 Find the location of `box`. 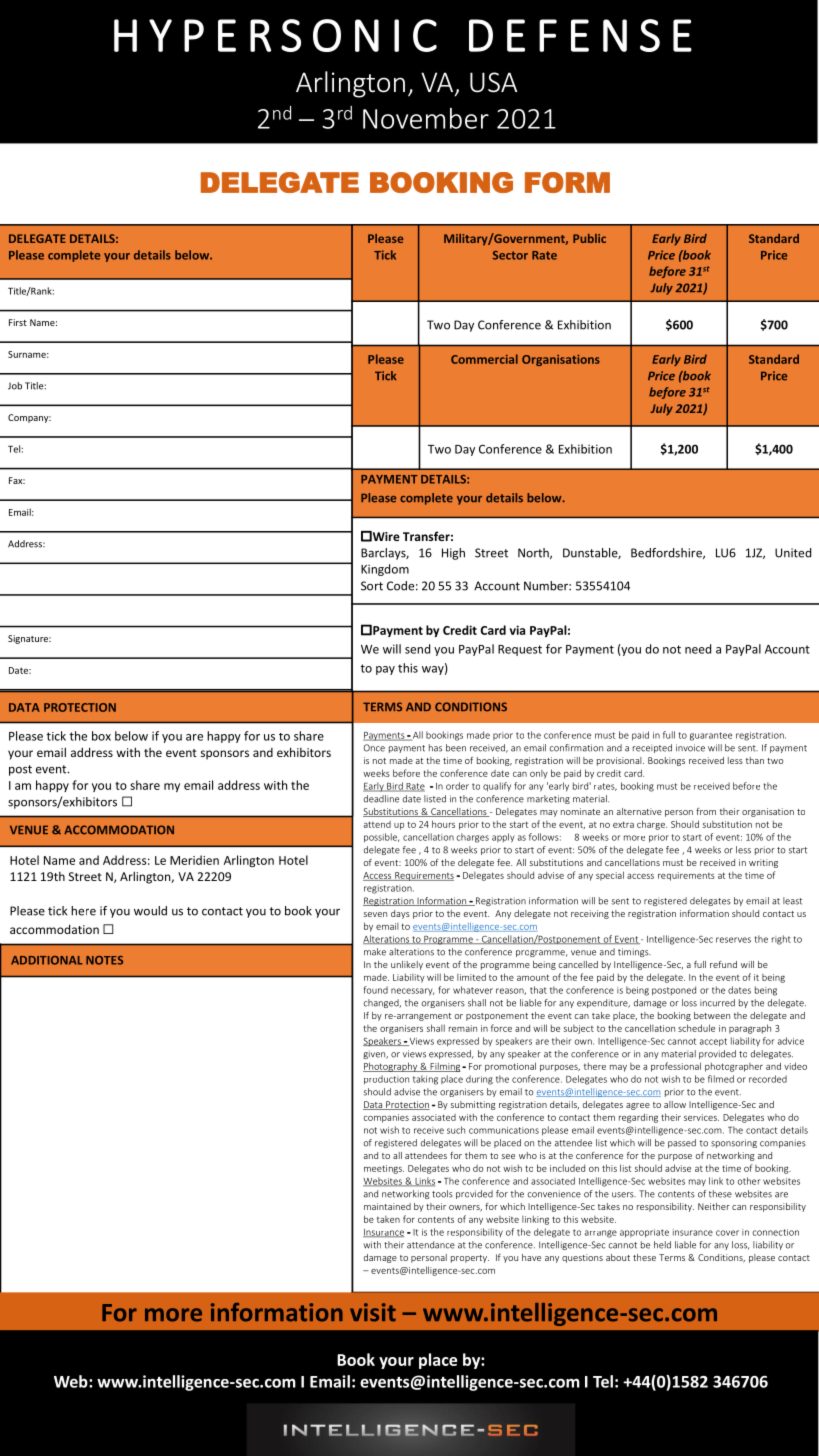

box is located at coordinates (101, 736).
